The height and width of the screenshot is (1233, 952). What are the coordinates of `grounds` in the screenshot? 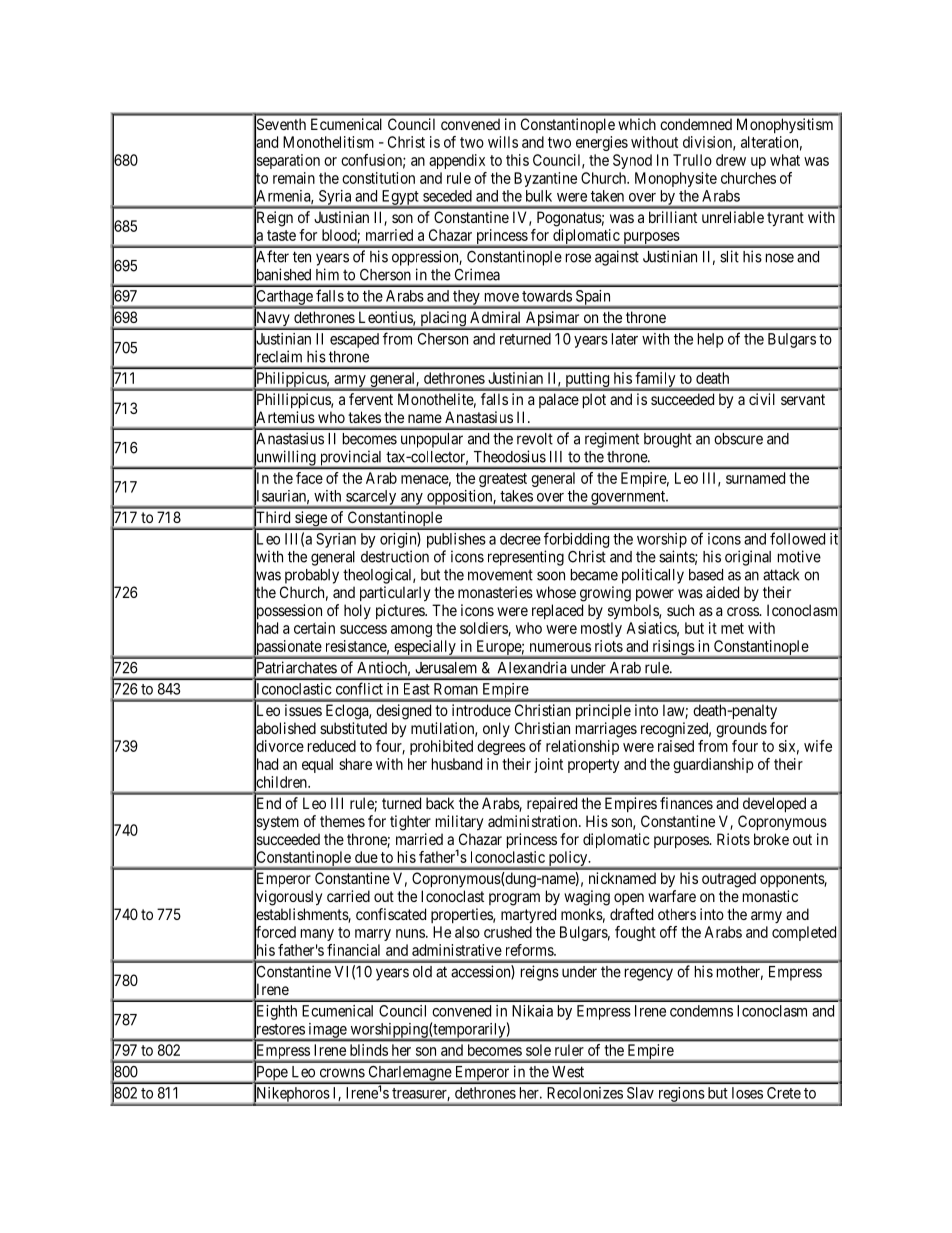 It's located at (741, 730).
